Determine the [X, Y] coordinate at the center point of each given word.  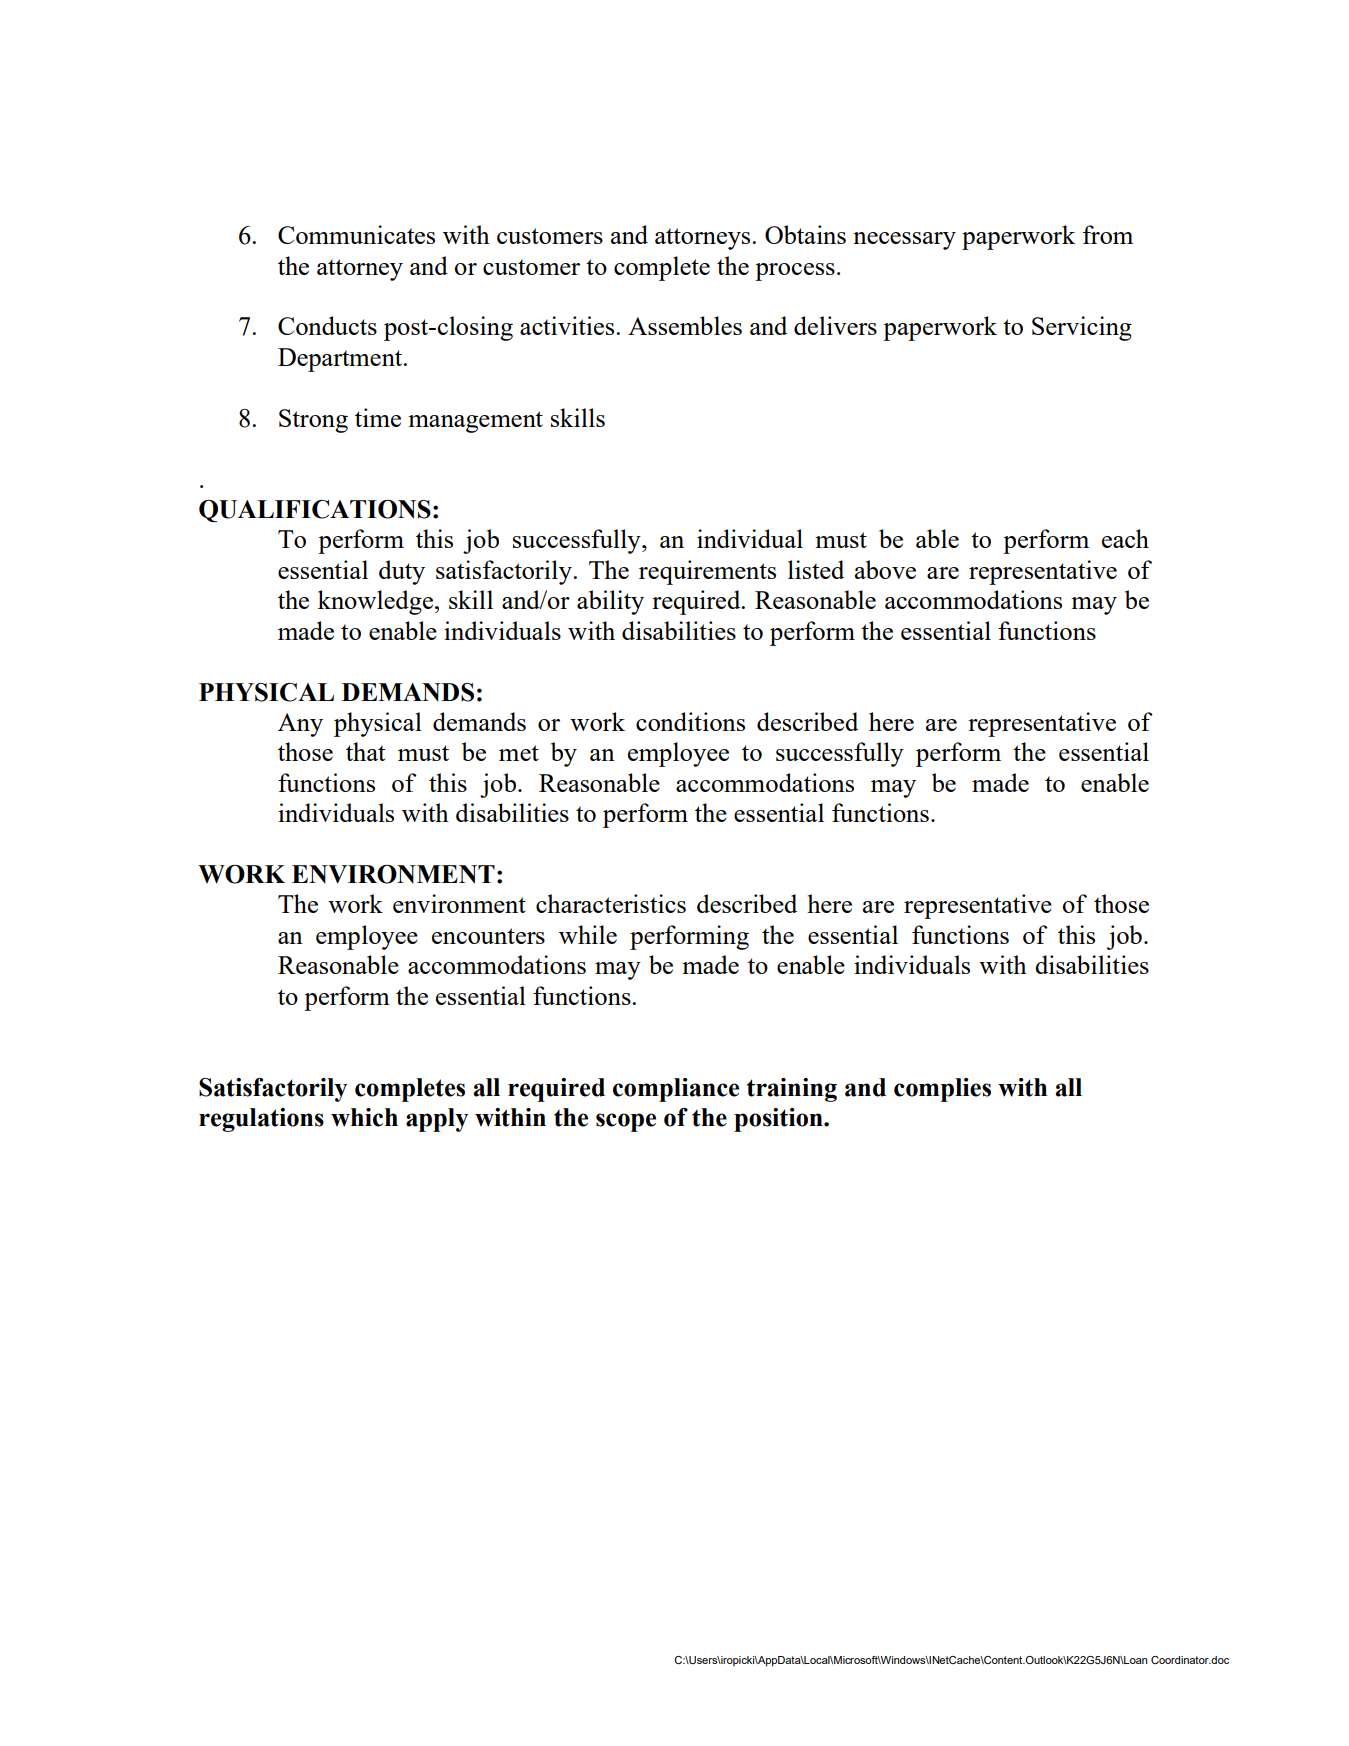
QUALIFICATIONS [315, 511]
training [792, 1090]
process [795, 272]
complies [942, 1090]
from [1108, 234]
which [364, 1117]
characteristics [611, 903]
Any [300, 725]
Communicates [356, 234]
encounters [488, 936]
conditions [690, 721]
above [885, 569]
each [1125, 538]
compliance [676, 1090]
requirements [707, 572]
